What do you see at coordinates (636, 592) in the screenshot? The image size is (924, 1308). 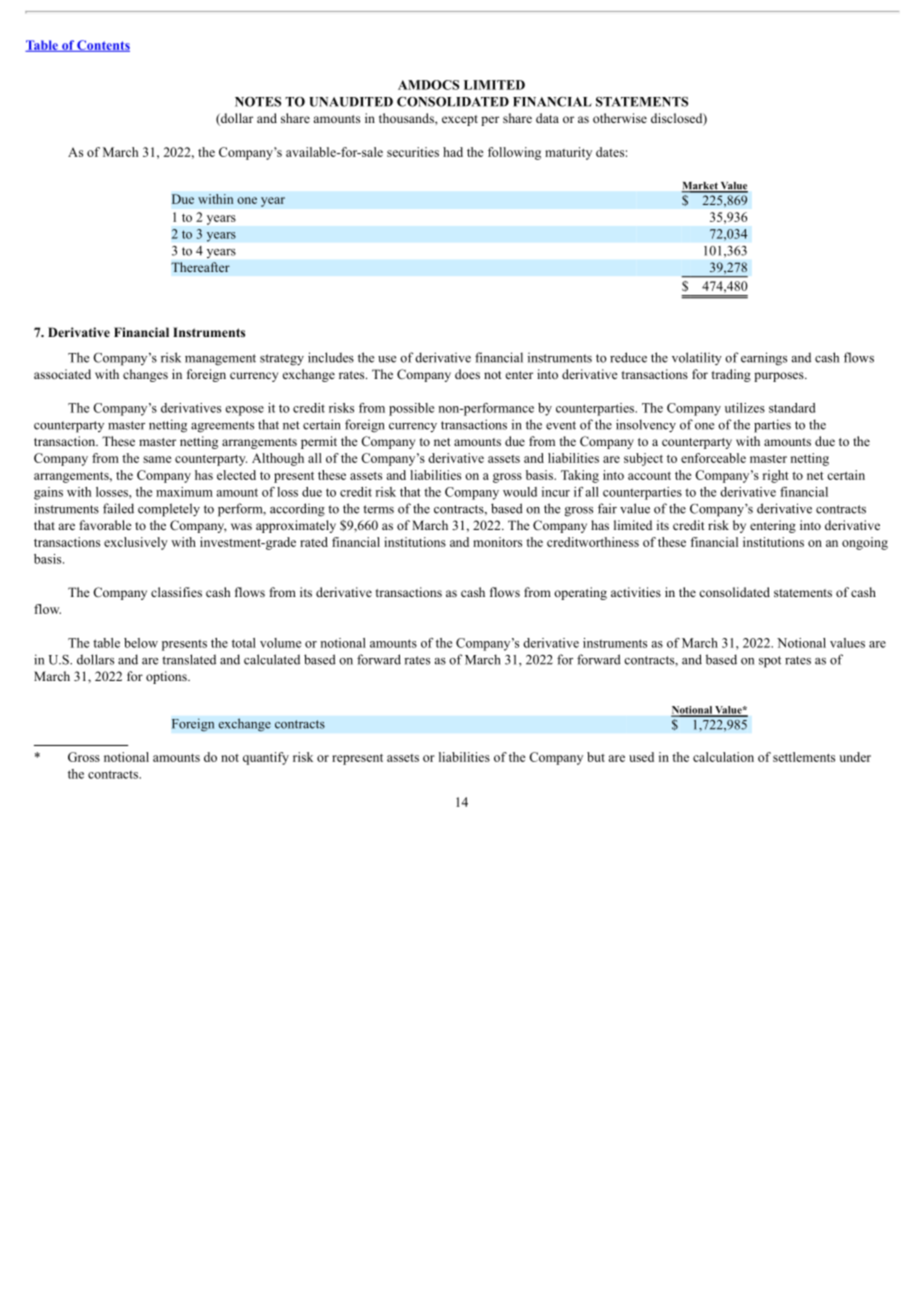 I see `activities` at bounding box center [636, 592].
